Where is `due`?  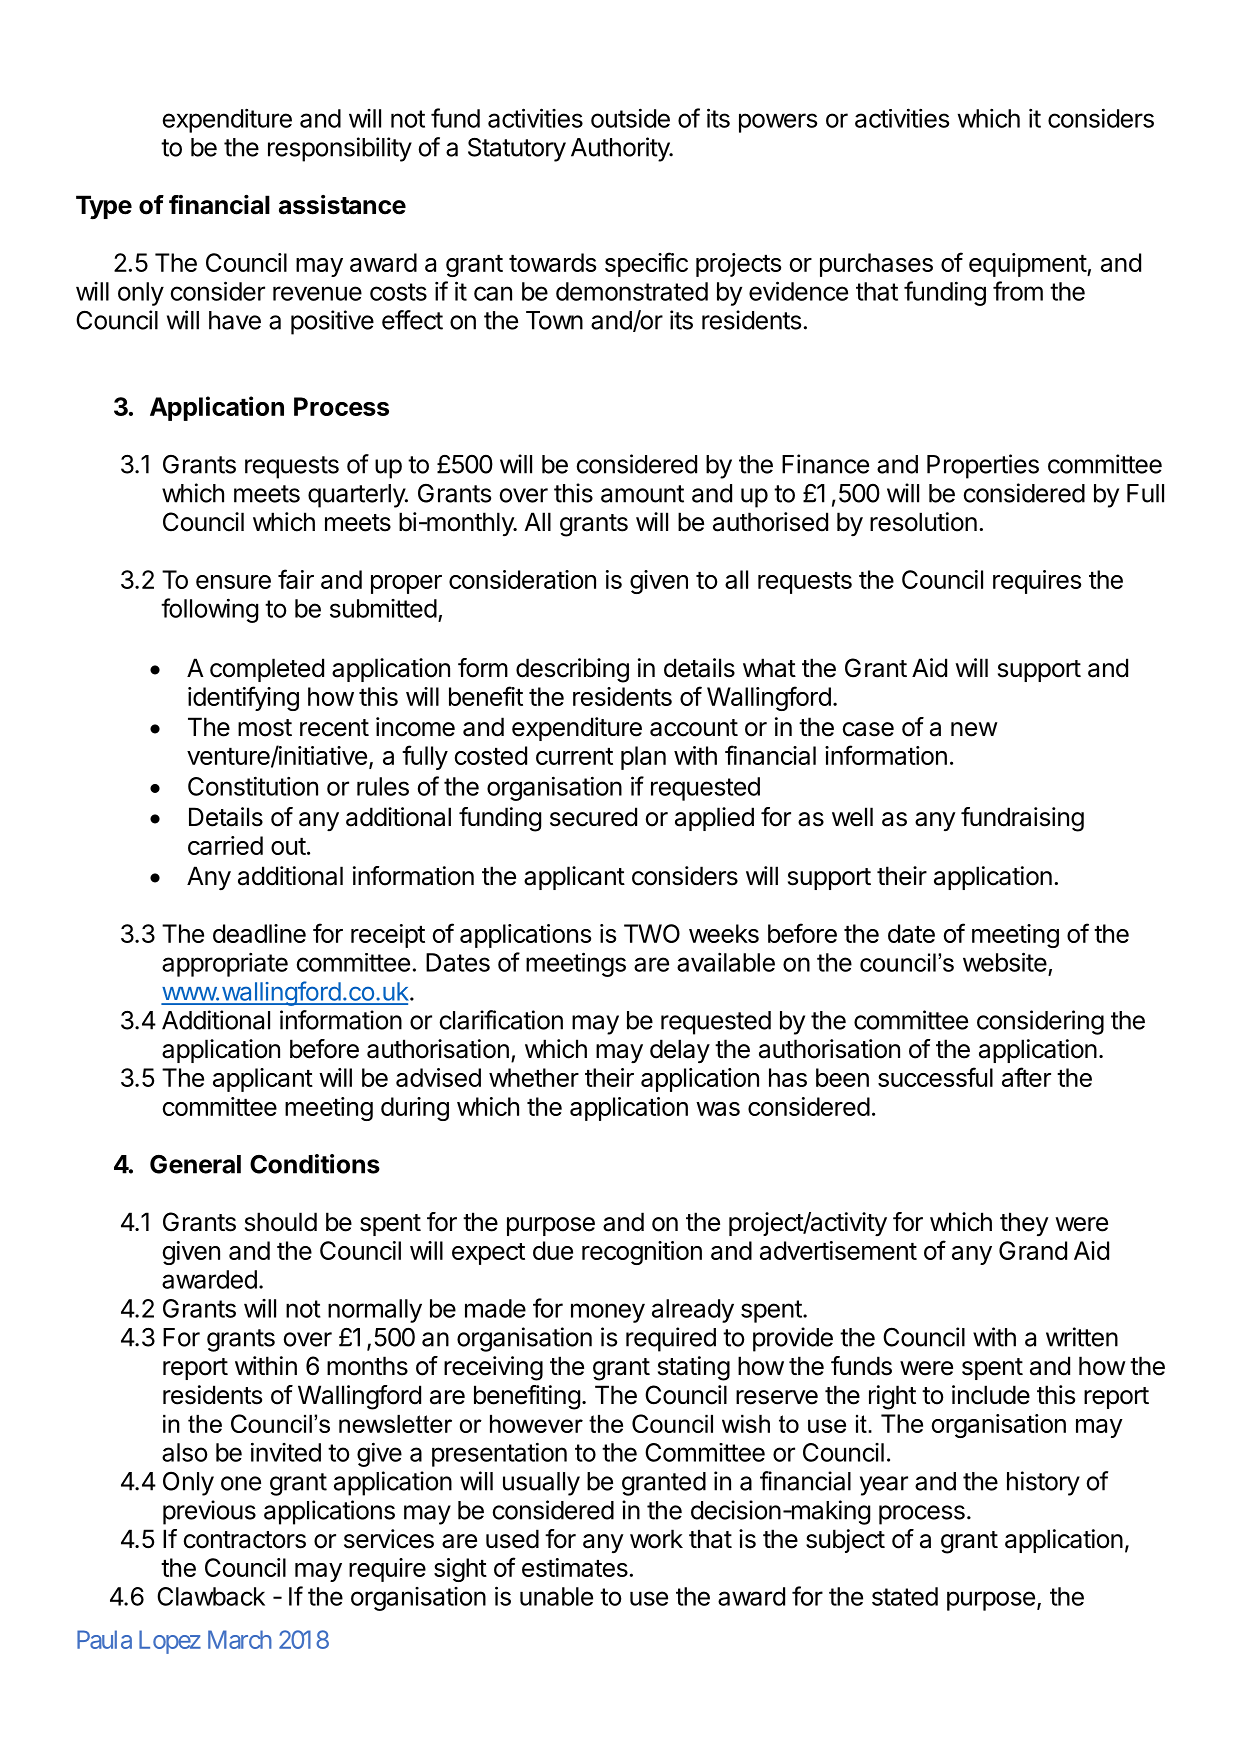
due is located at coordinates (553, 1250).
